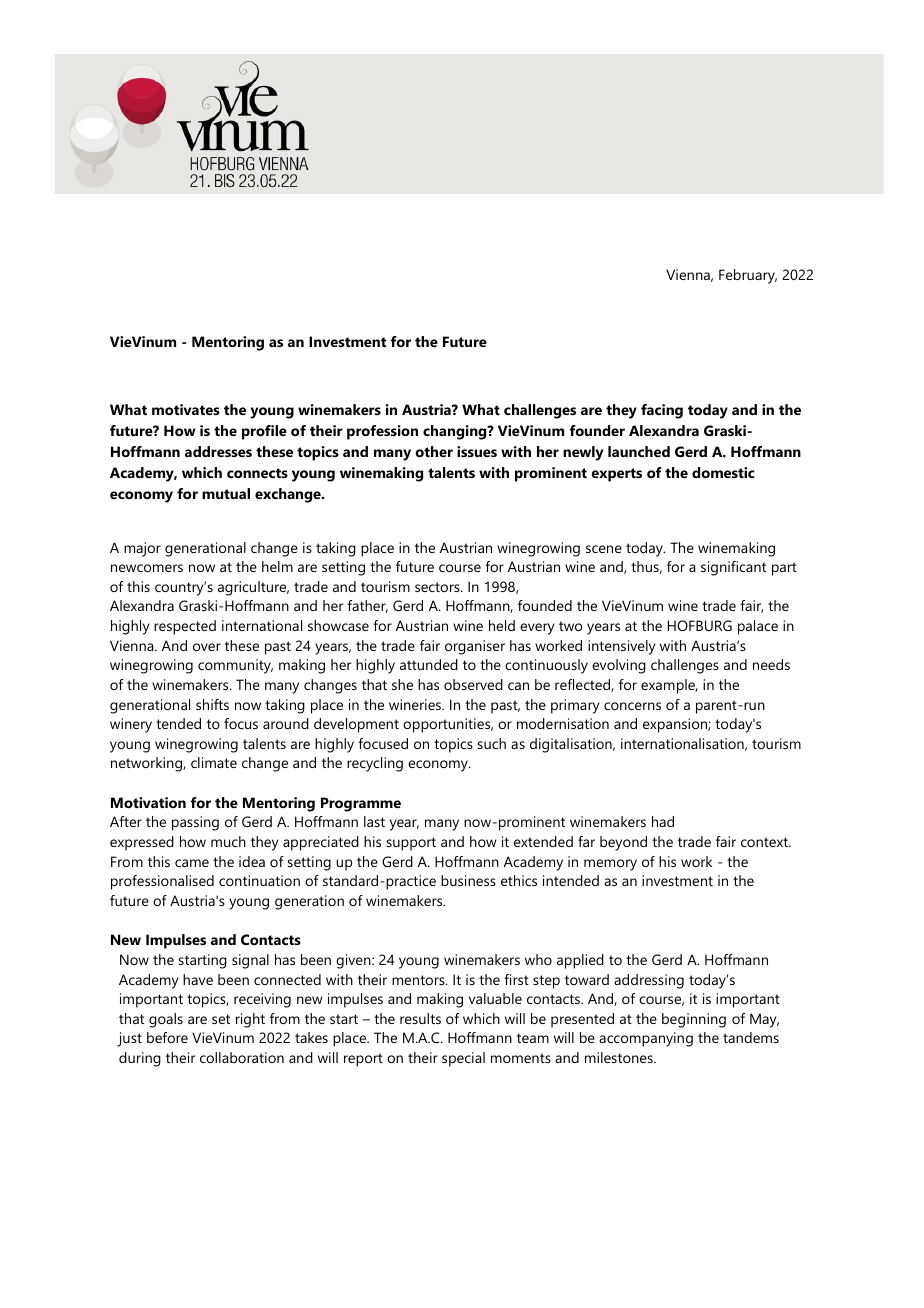 Image resolution: width=924 pixels, height=1308 pixels. Describe the element at coordinates (491, 743) in the screenshot. I see `such` at that location.
